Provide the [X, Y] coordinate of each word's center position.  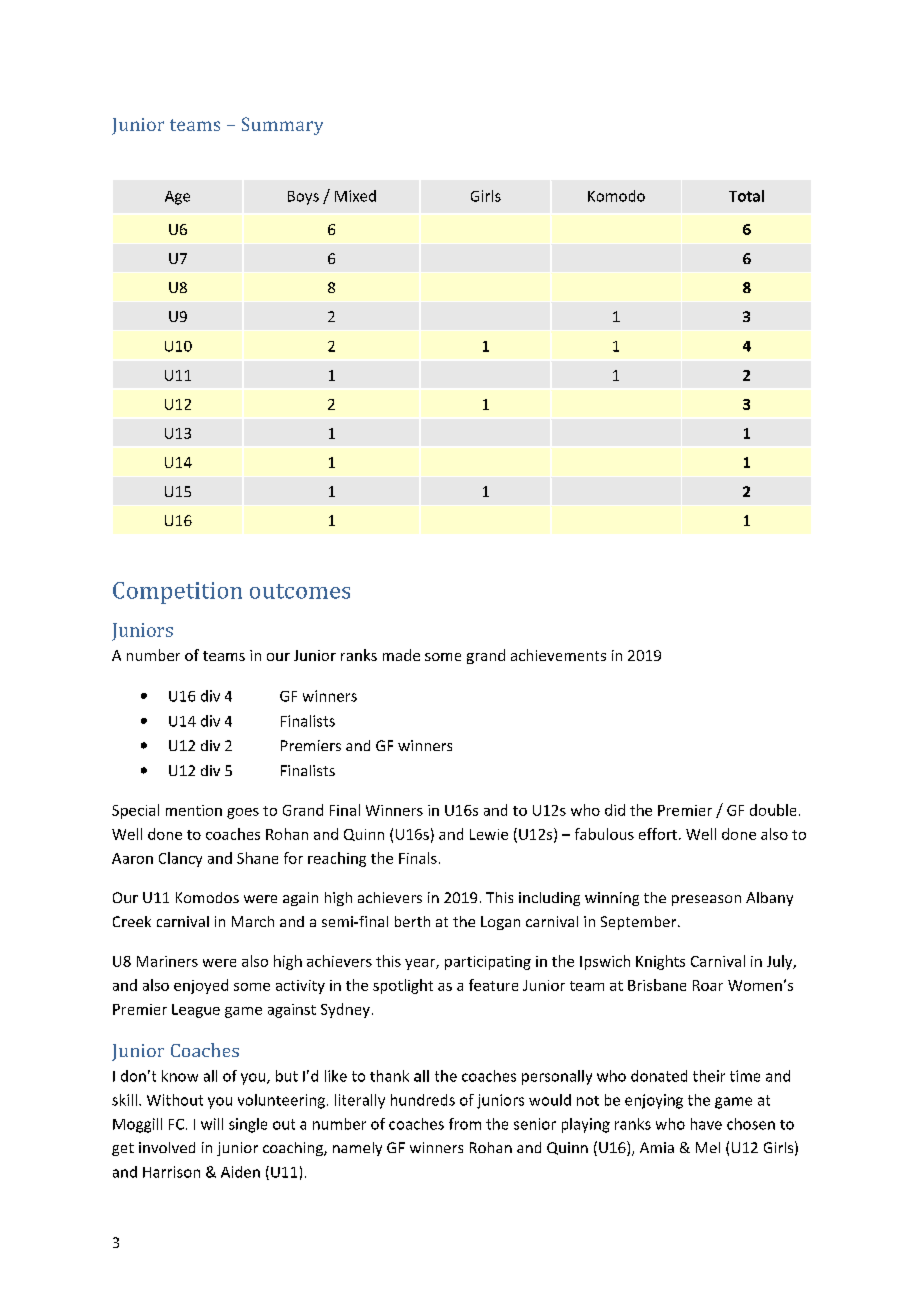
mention [194, 810]
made [401, 655]
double [773, 810]
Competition [177, 593]
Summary [282, 126]
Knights [660, 962]
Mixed [355, 196]
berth [412, 921]
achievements [558, 655]
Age [177, 198]
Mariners [167, 961]
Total [746, 196]
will [212, 1124]
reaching [337, 859]
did [615, 810]
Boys [303, 198]
